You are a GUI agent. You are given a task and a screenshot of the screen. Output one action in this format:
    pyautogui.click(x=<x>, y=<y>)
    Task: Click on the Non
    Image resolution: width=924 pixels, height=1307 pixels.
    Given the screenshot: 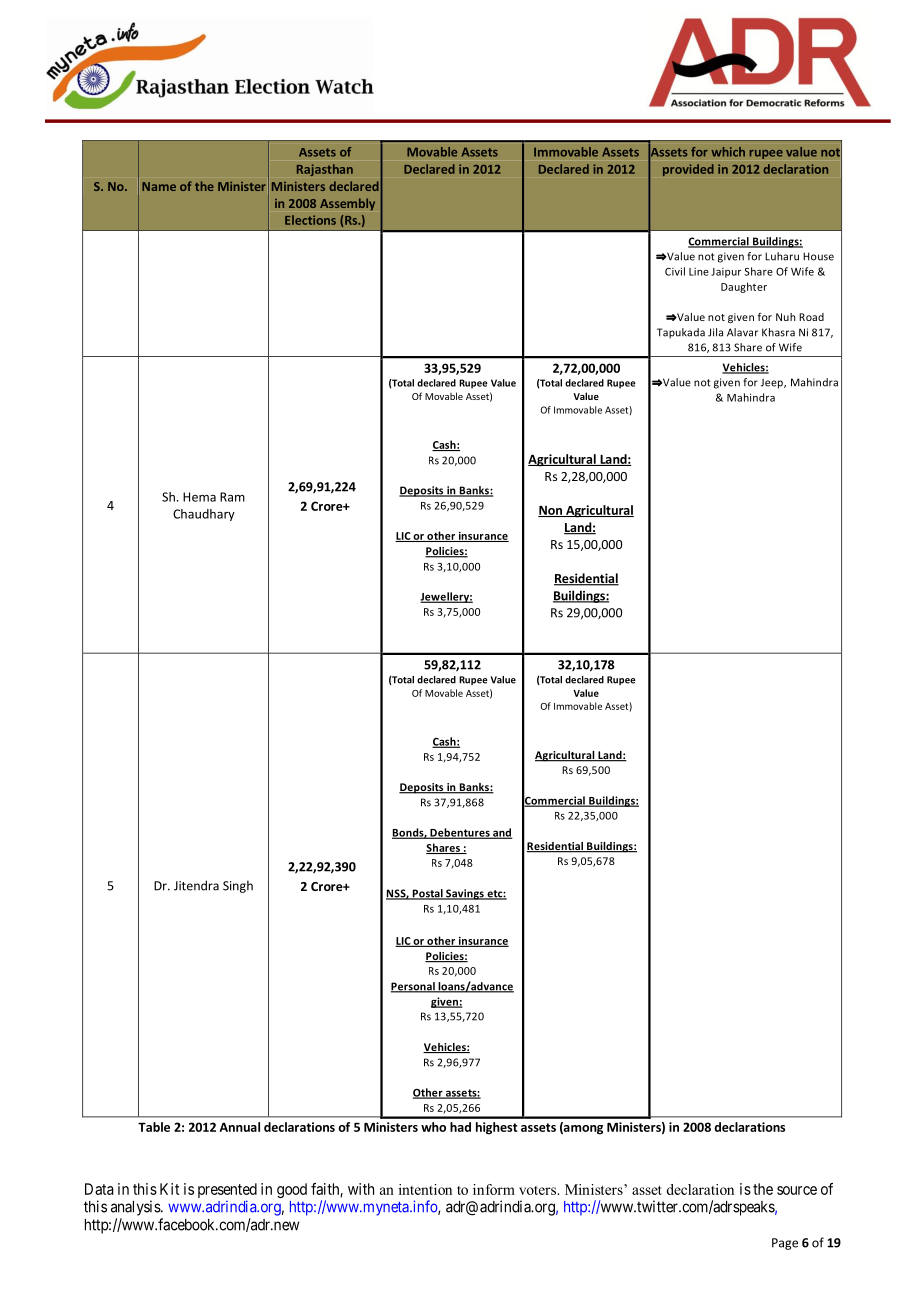 What is the action you would take?
    pyautogui.click(x=551, y=511)
